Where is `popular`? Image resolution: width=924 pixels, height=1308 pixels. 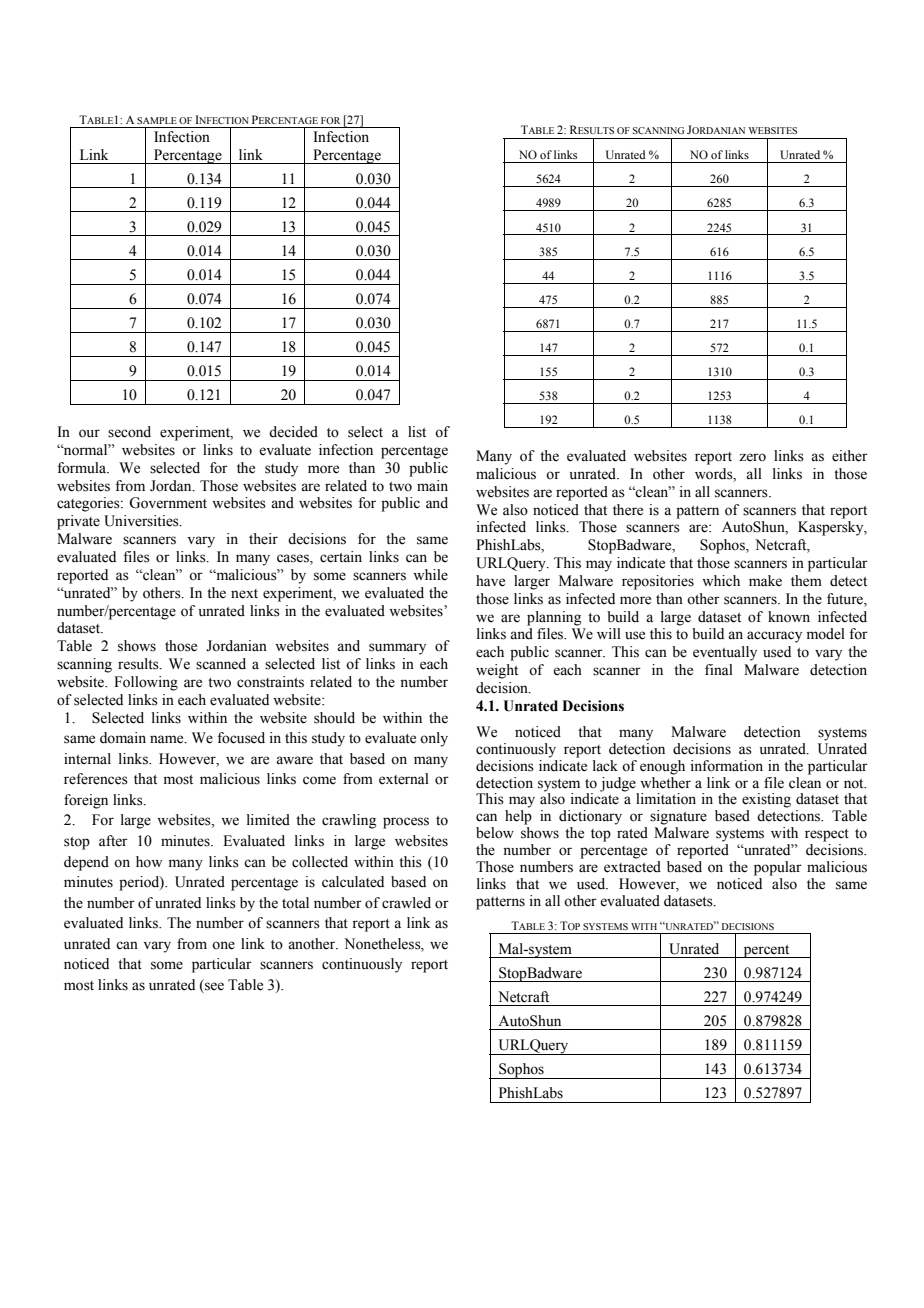
popular is located at coordinates (778, 868).
